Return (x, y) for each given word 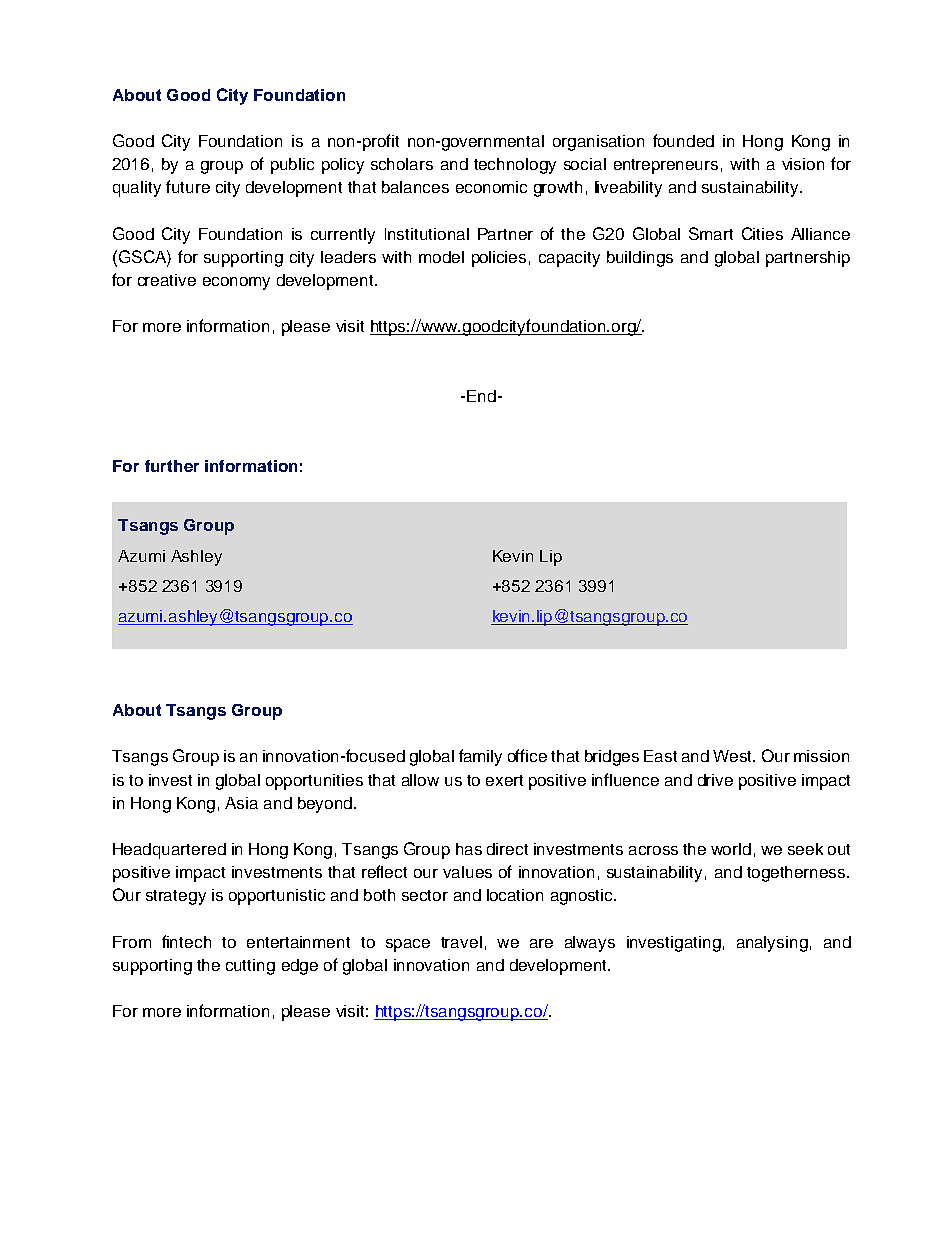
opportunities (314, 782)
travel (461, 942)
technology (515, 166)
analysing (772, 944)
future (188, 186)
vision (803, 164)
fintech (186, 941)
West (733, 756)
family (480, 757)
